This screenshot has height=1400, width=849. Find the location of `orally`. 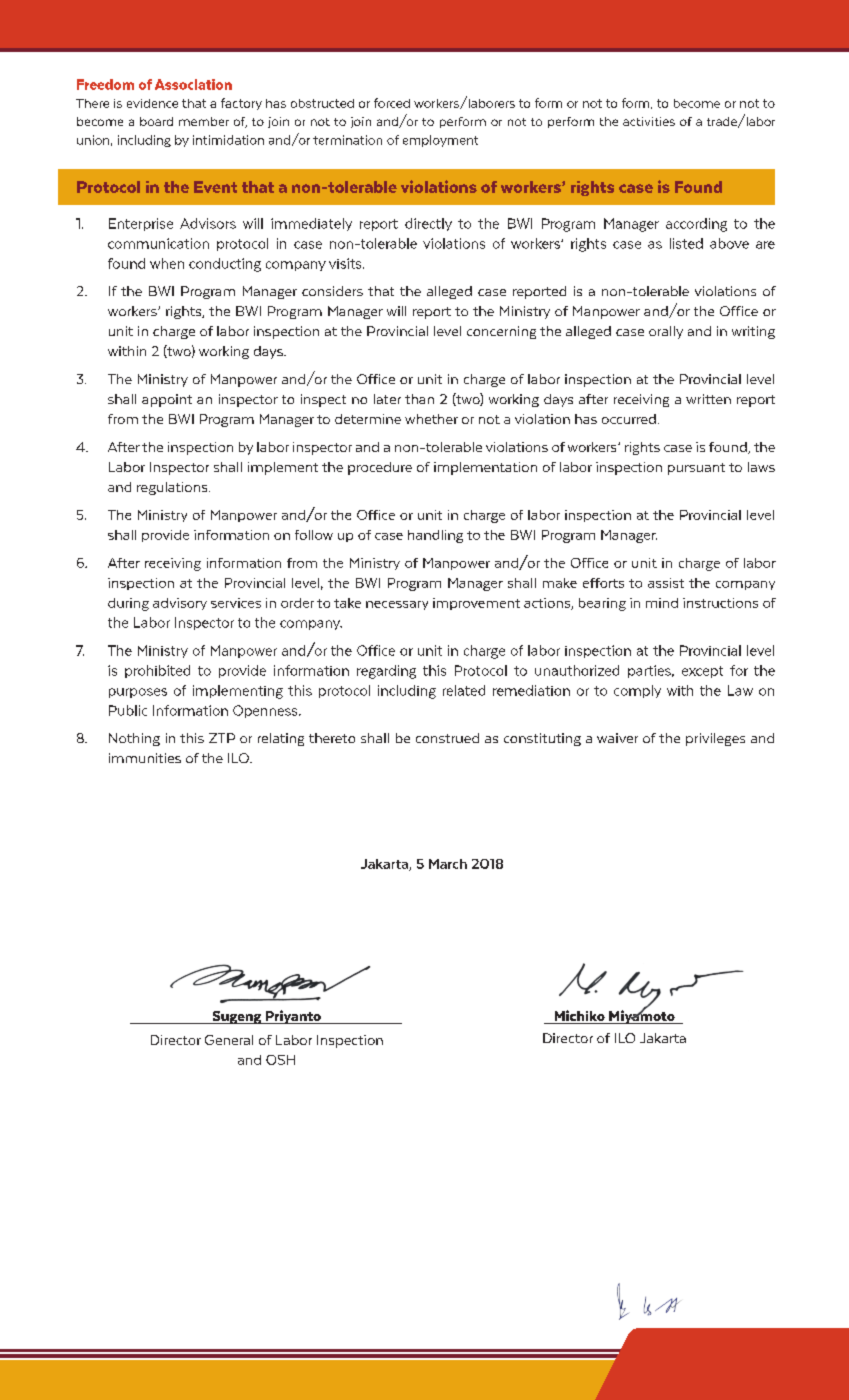

orally is located at coordinates (666, 332).
